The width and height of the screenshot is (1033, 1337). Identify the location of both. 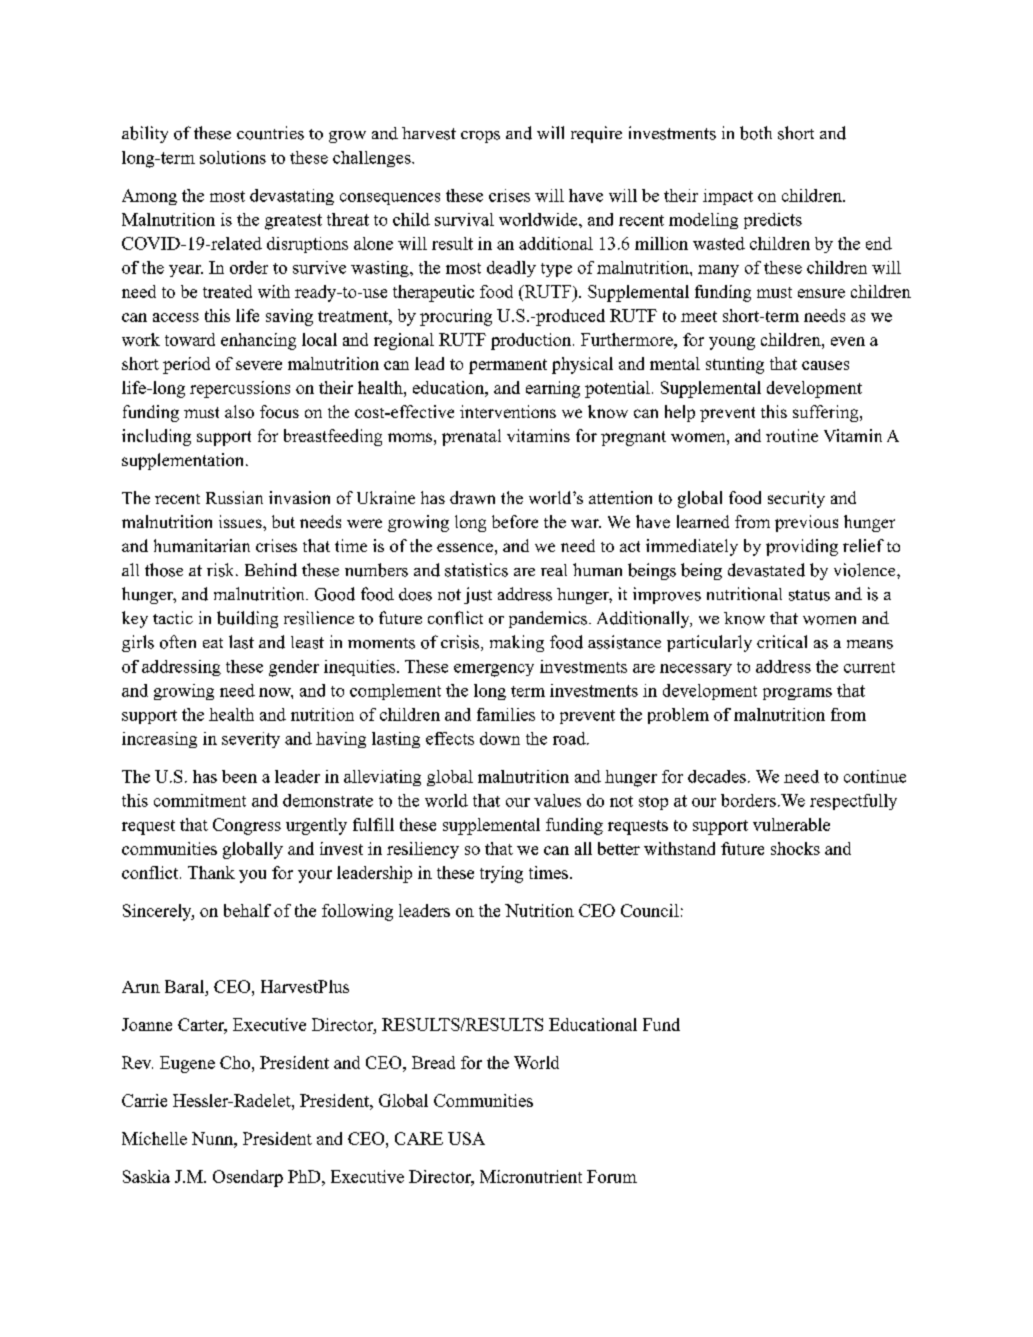
(756, 133).
